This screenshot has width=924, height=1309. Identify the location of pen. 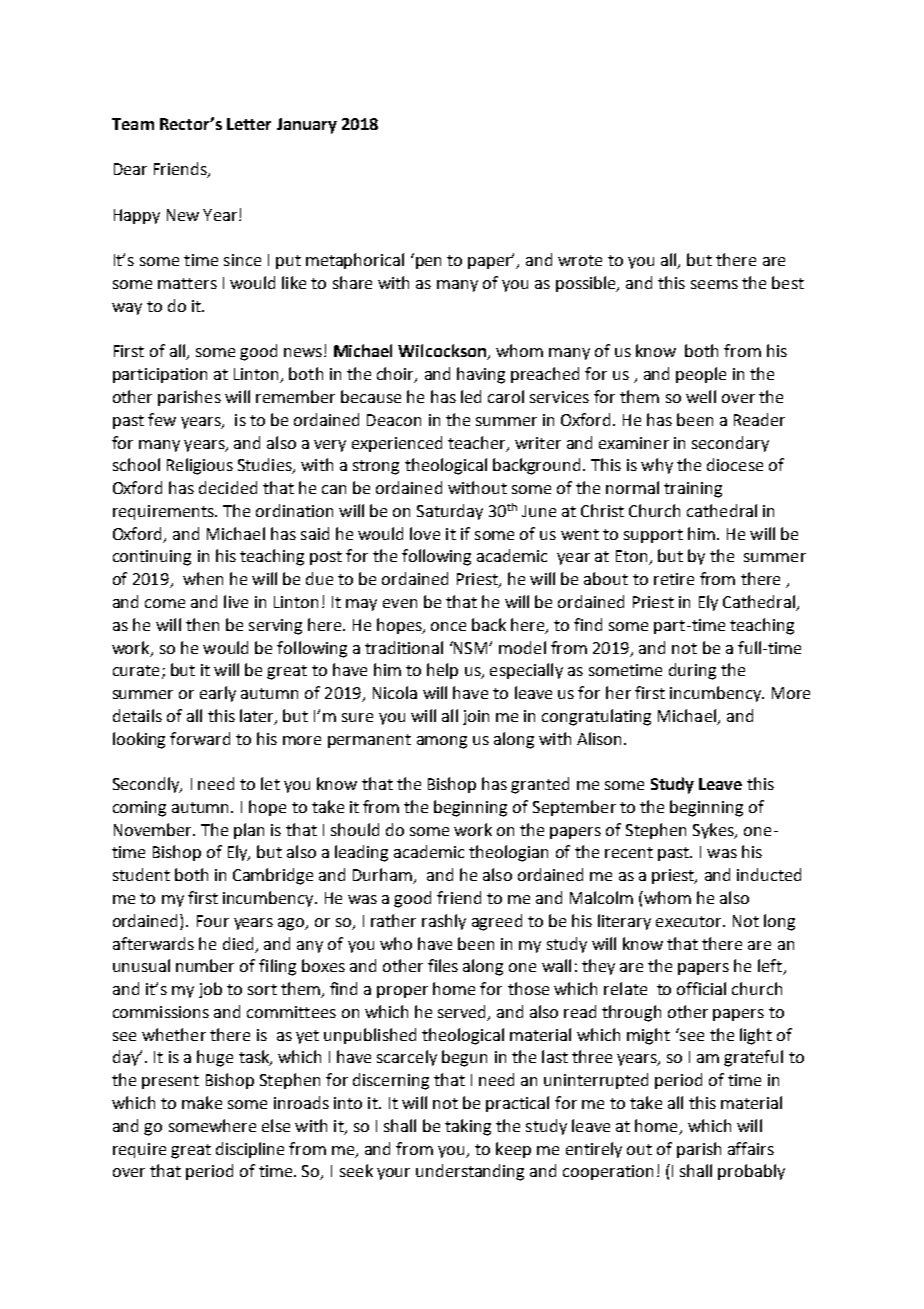
(428, 263).
